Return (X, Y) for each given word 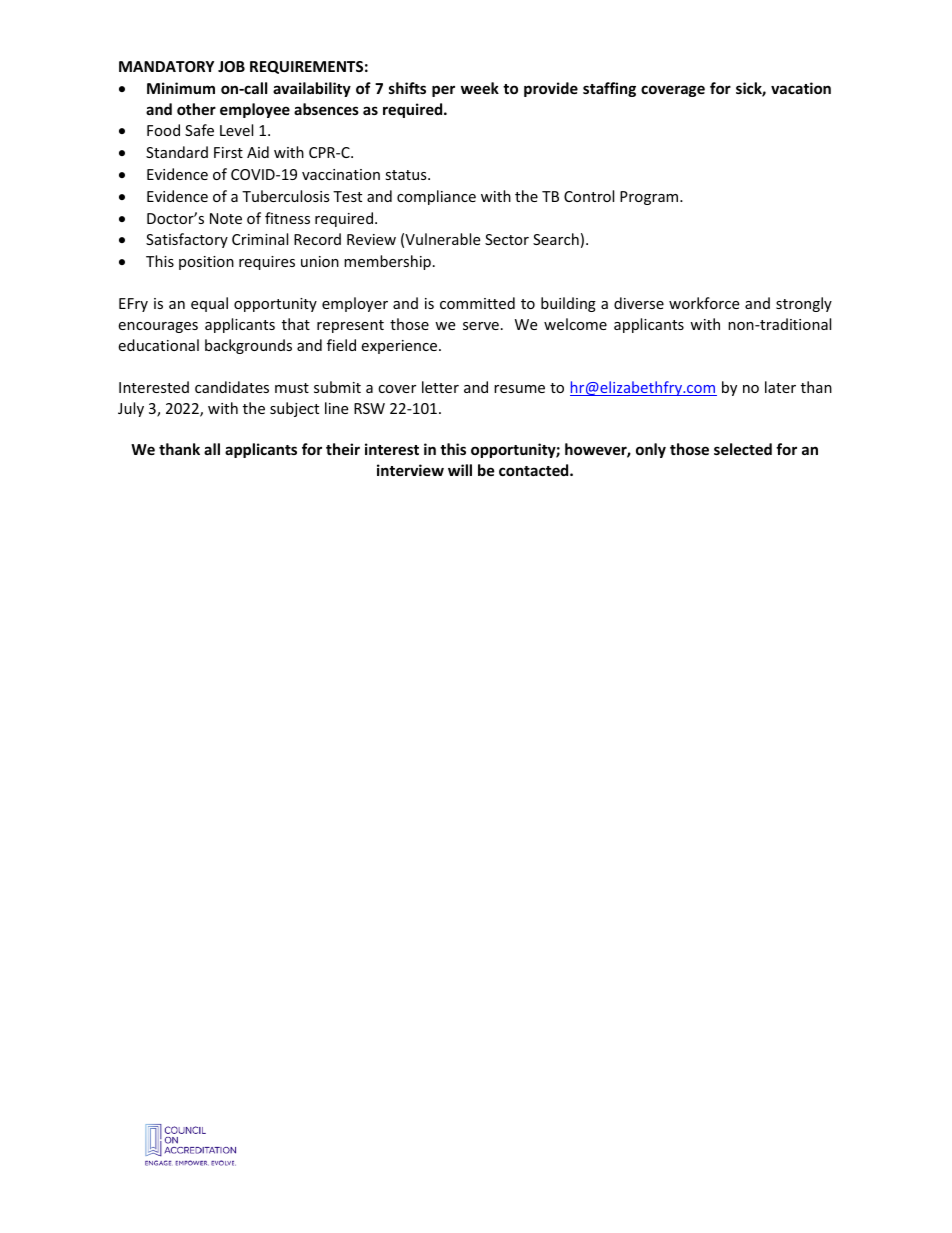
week (480, 88)
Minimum (181, 88)
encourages (158, 327)
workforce (704, 303)
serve (481, 326)
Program (650, 198)
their (343, 449)
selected (743, 449)
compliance (436, 197)
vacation (801, 88)
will (460, 470)
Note (226, 218)
